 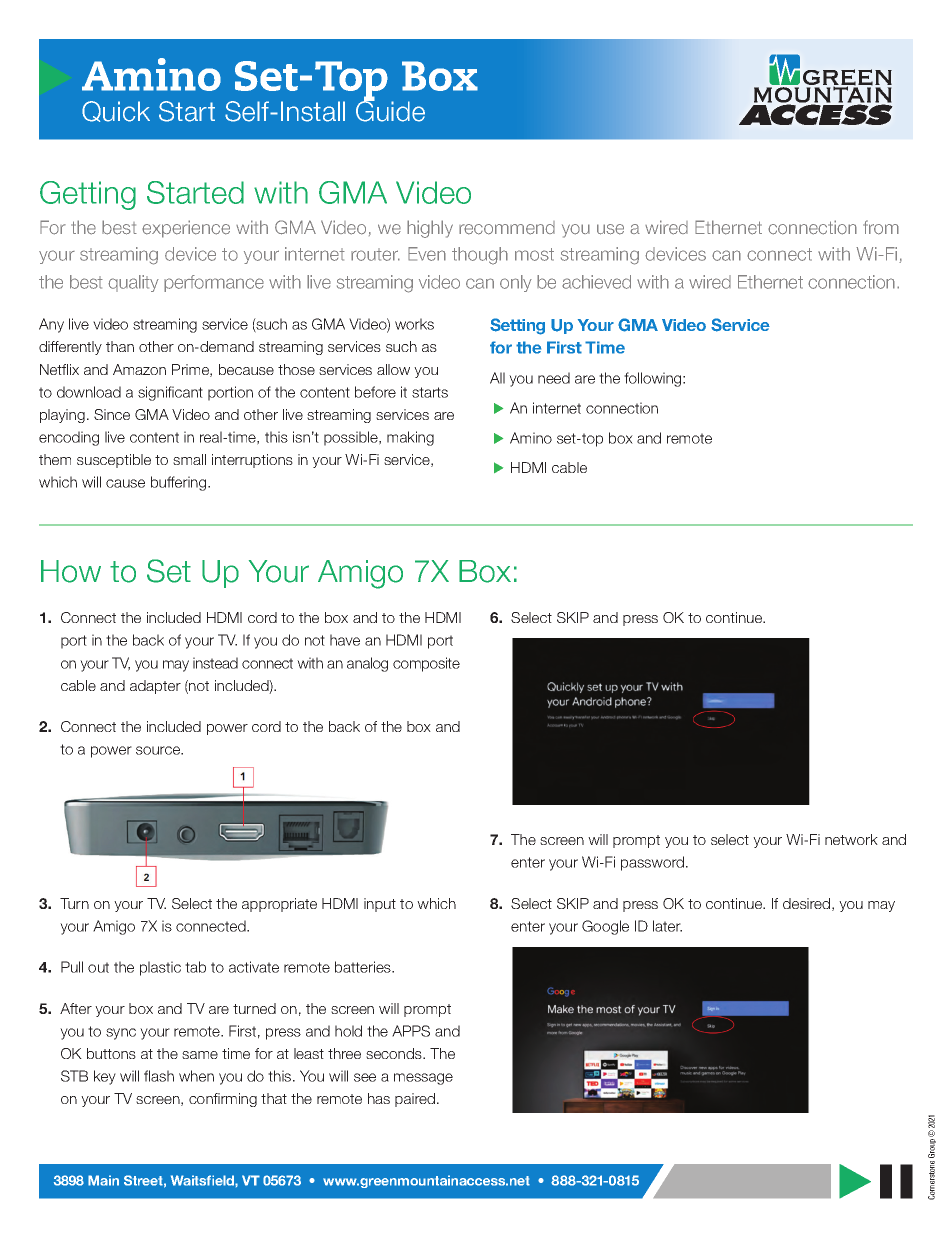 I want to click on Quick, so click(x=116, y=111).
